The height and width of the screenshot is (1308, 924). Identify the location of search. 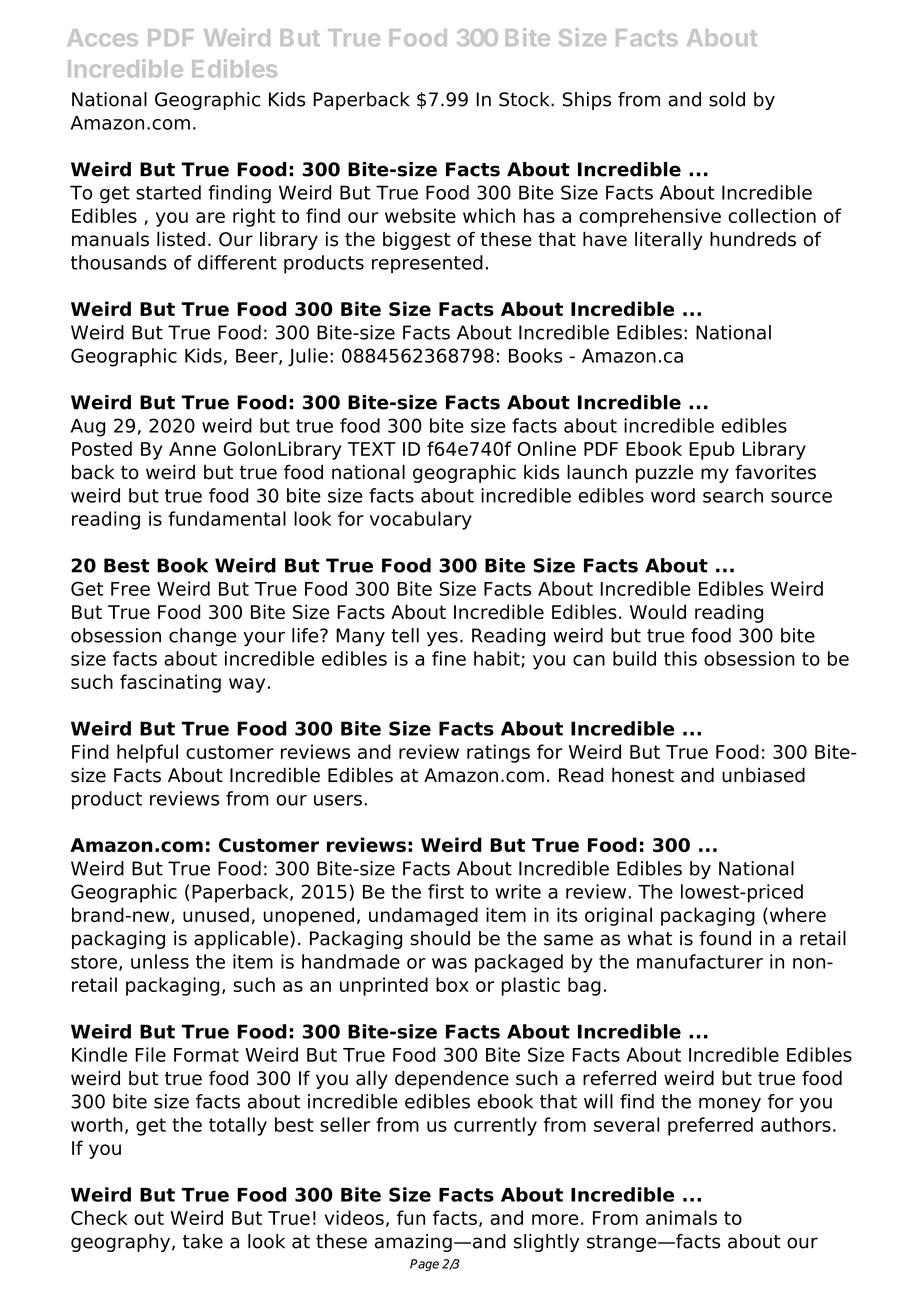
(733, 495).
